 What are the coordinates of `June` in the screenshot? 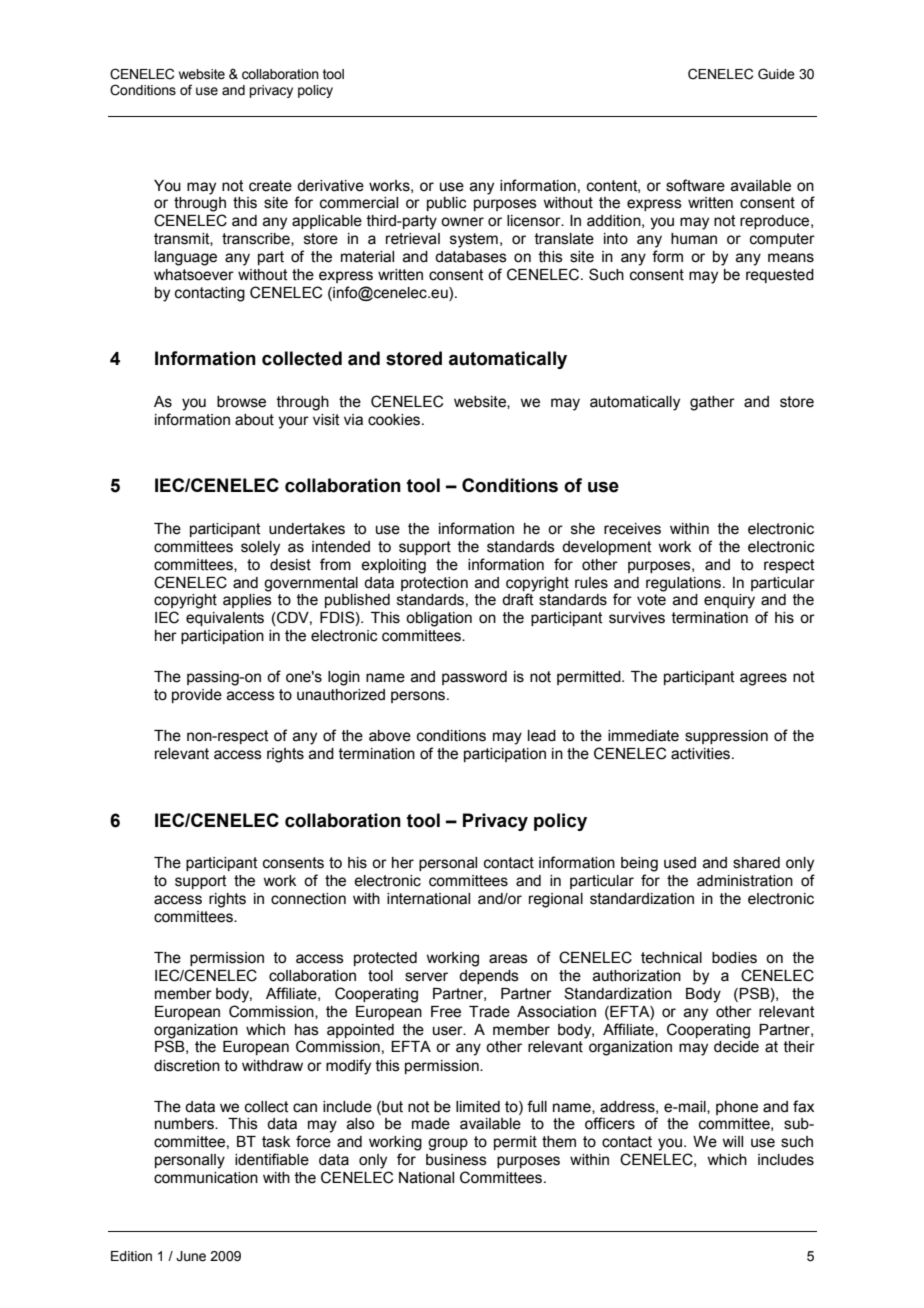 It's located at (191, 1256).
